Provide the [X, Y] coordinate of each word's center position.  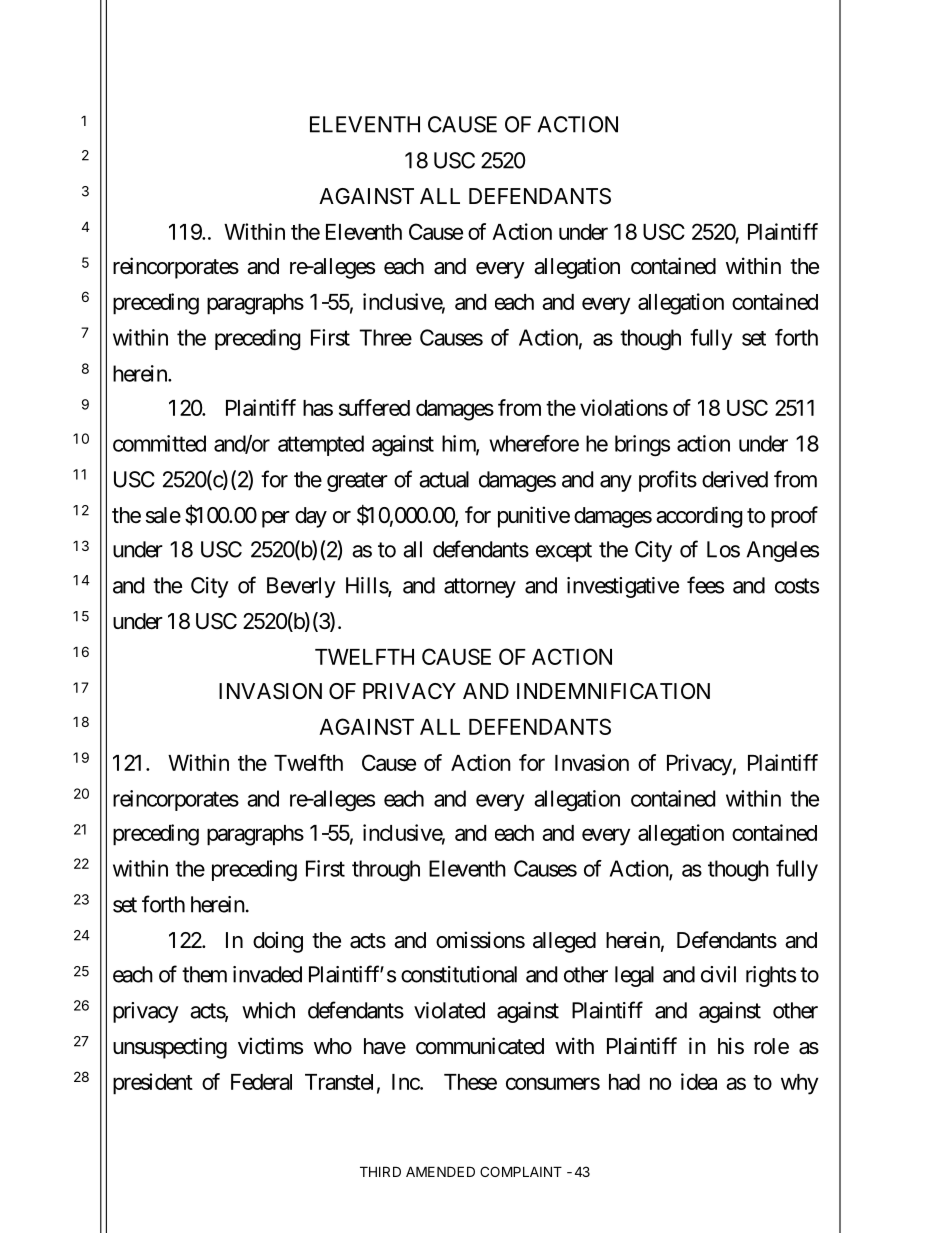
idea [699, 1081]
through [386, 870]
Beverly [301, 587]
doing [278, 942]
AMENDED [440, 1171]
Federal [261, 1082]
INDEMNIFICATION [613, 691]
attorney [480, 588]
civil [718, 974]
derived [735, 479]
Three [385, 337]
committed [159, 443]
